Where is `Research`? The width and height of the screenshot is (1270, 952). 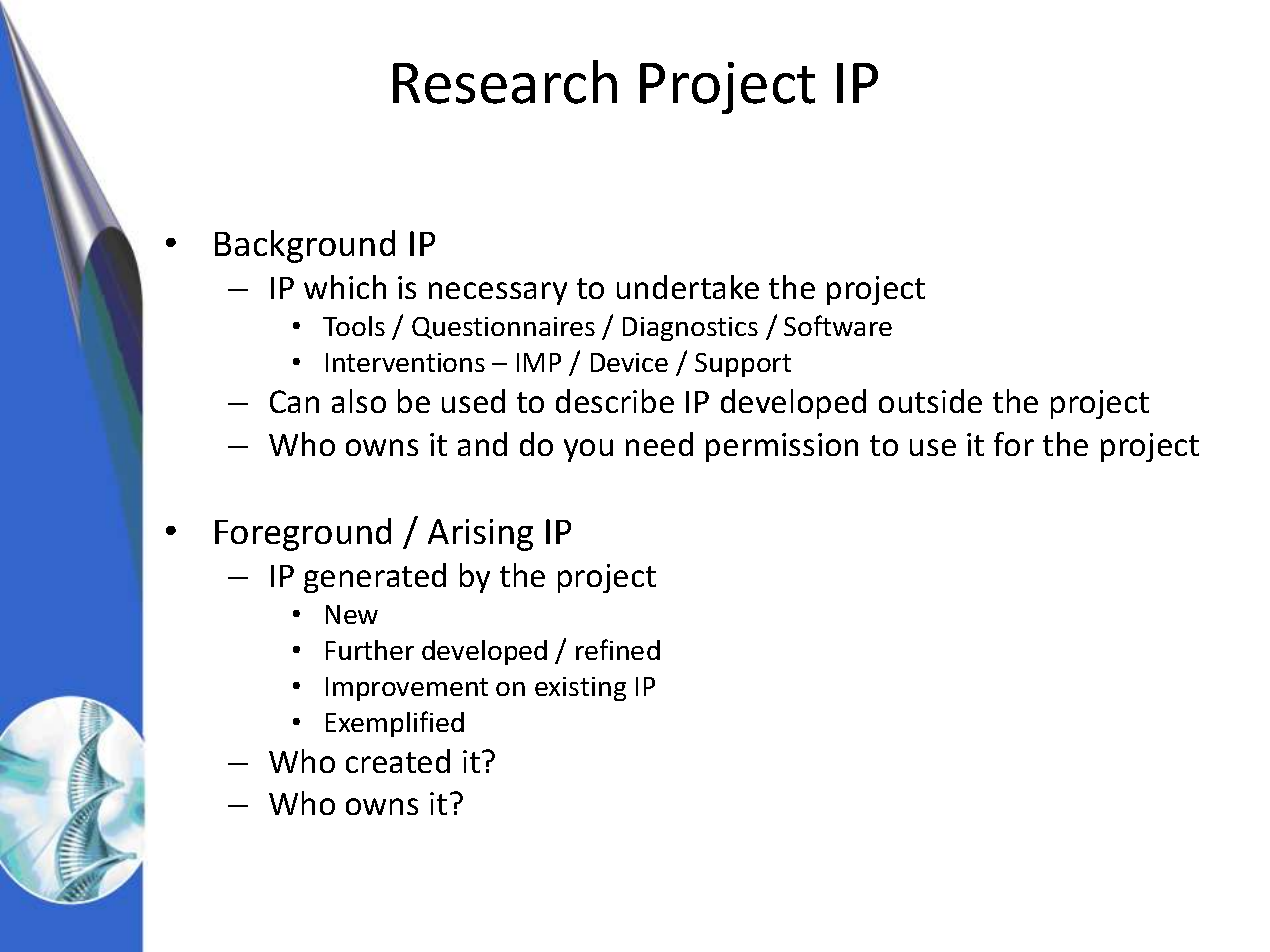 Research is located at coordinates (505, 82).
